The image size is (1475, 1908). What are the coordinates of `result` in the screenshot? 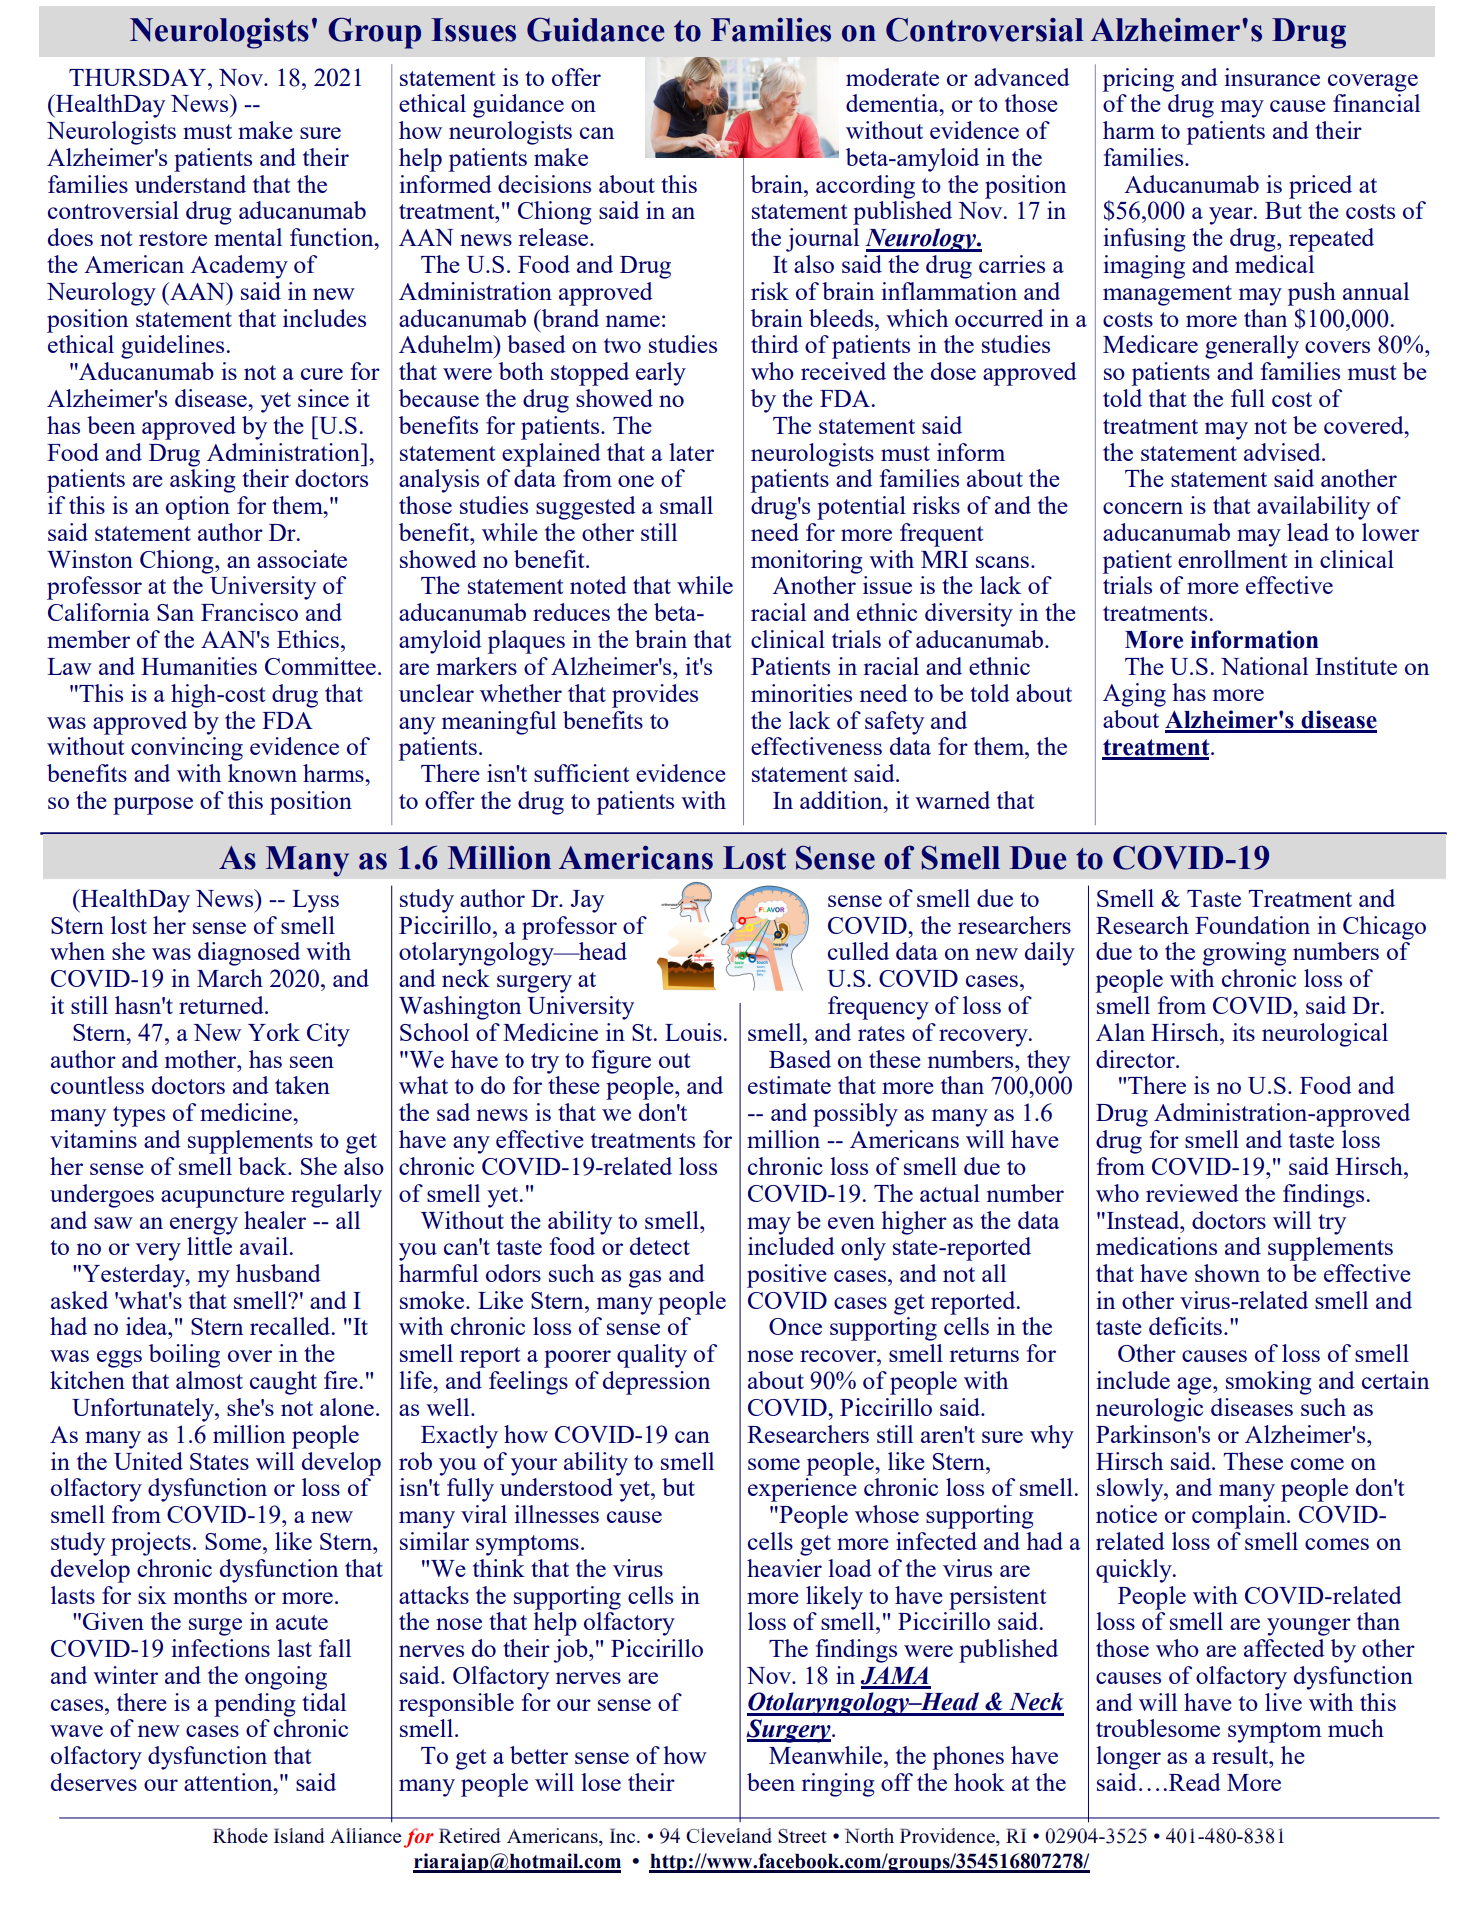 It's located at (1241, 1755).
